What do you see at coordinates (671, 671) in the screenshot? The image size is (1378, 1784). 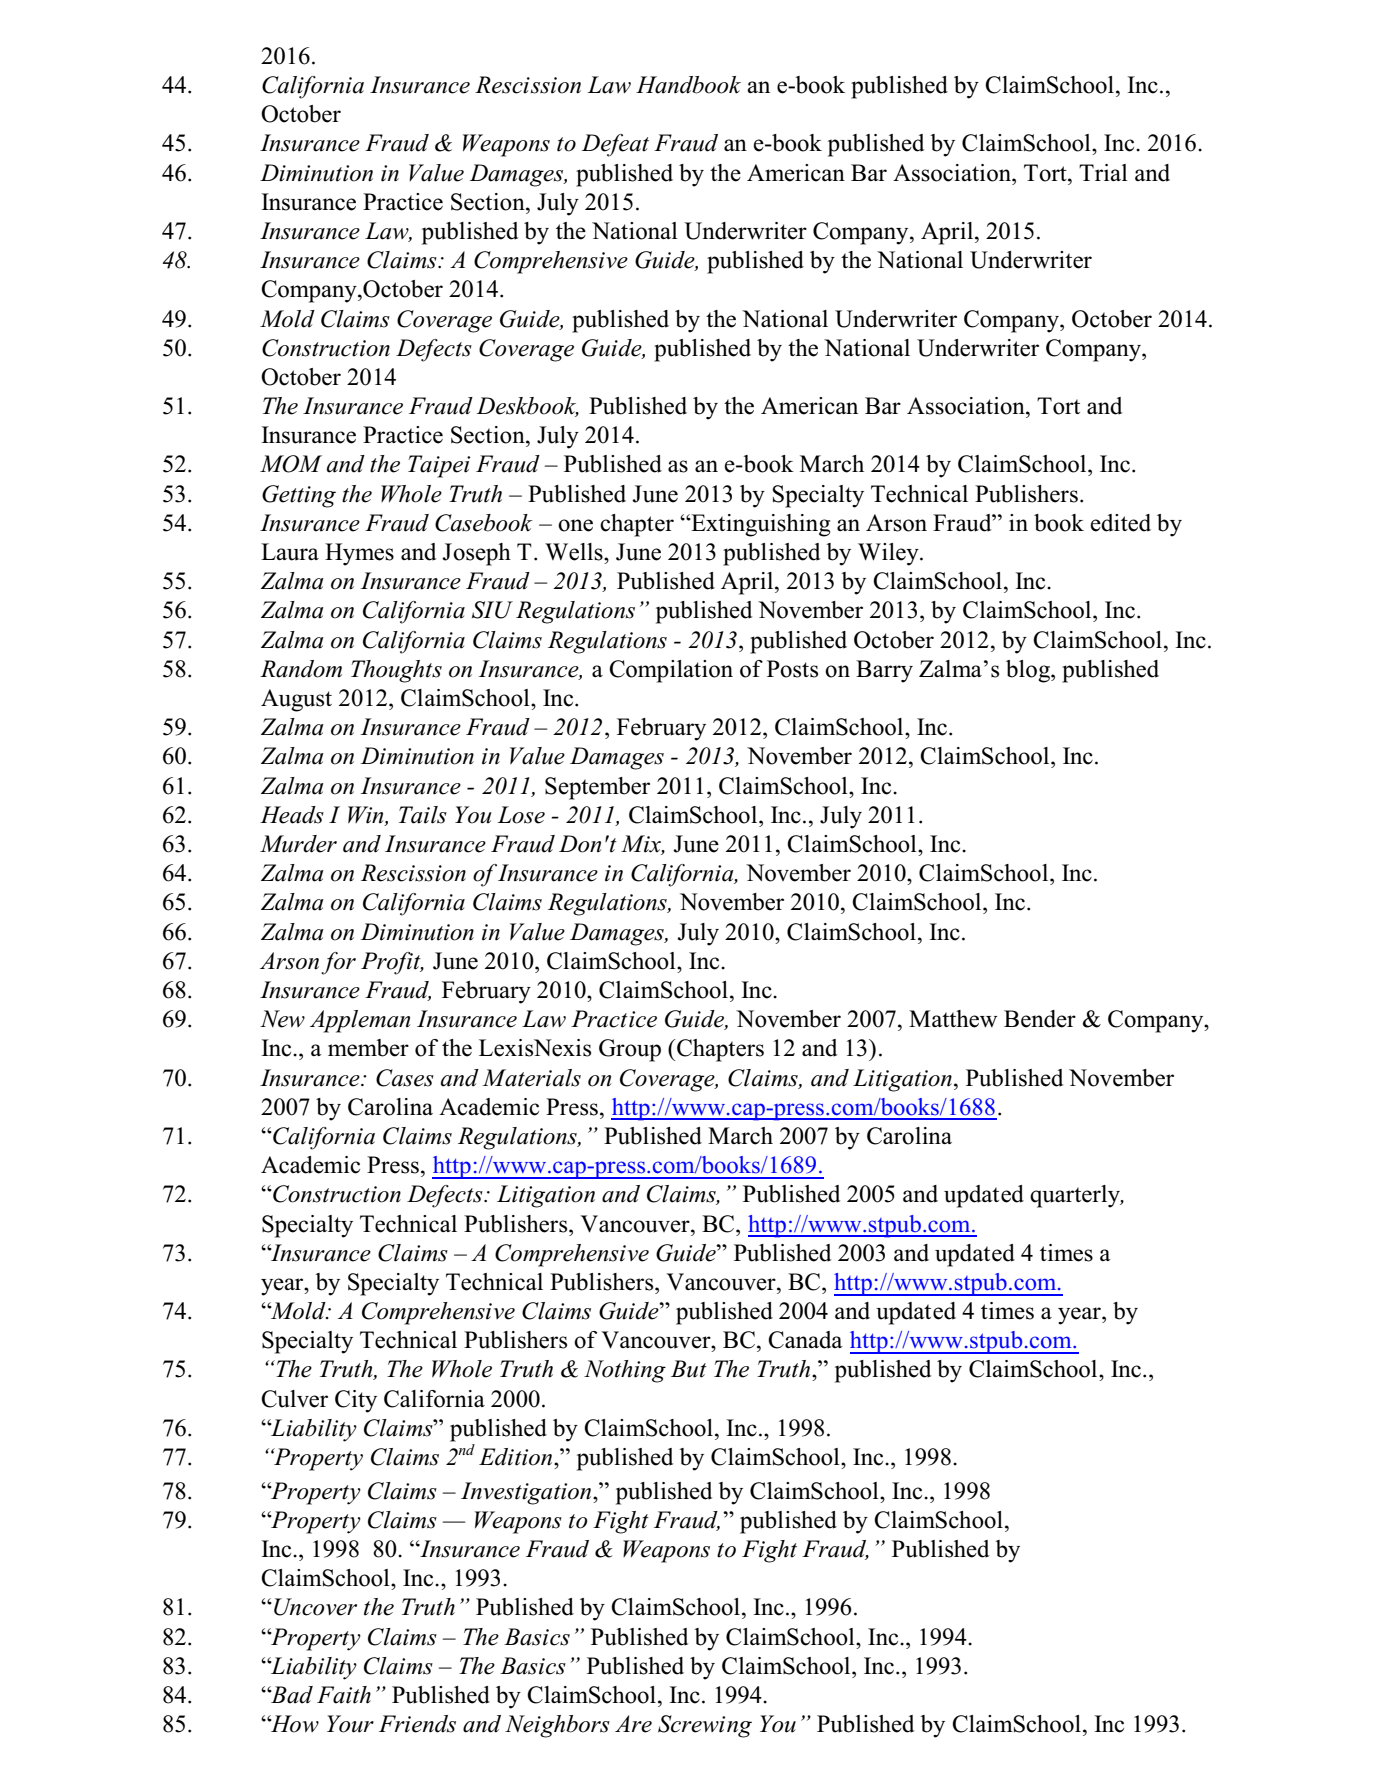 I see `Compilation` at bounding box center [671, 671].
